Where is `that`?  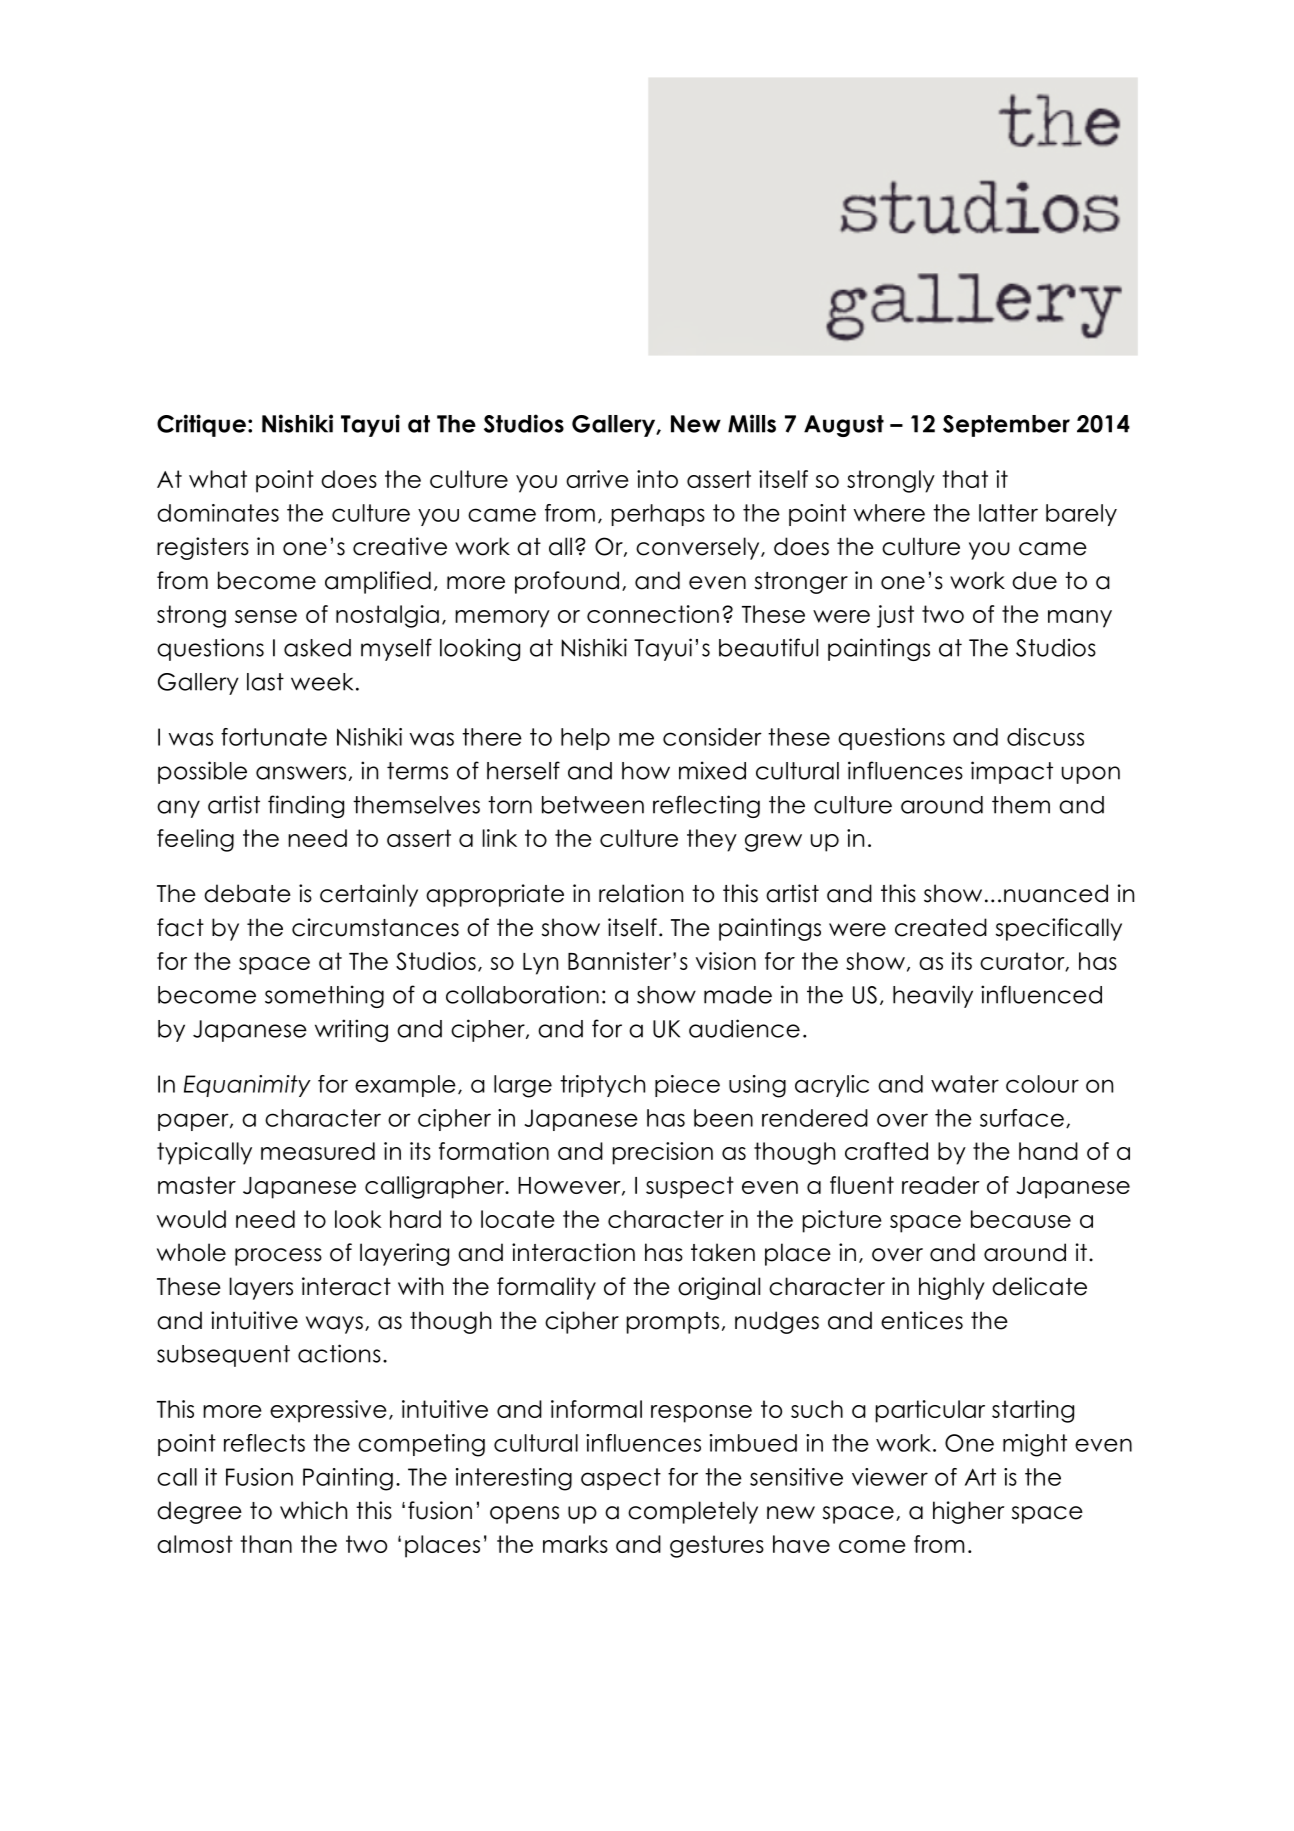
that is located at coordinates (965, 479).
